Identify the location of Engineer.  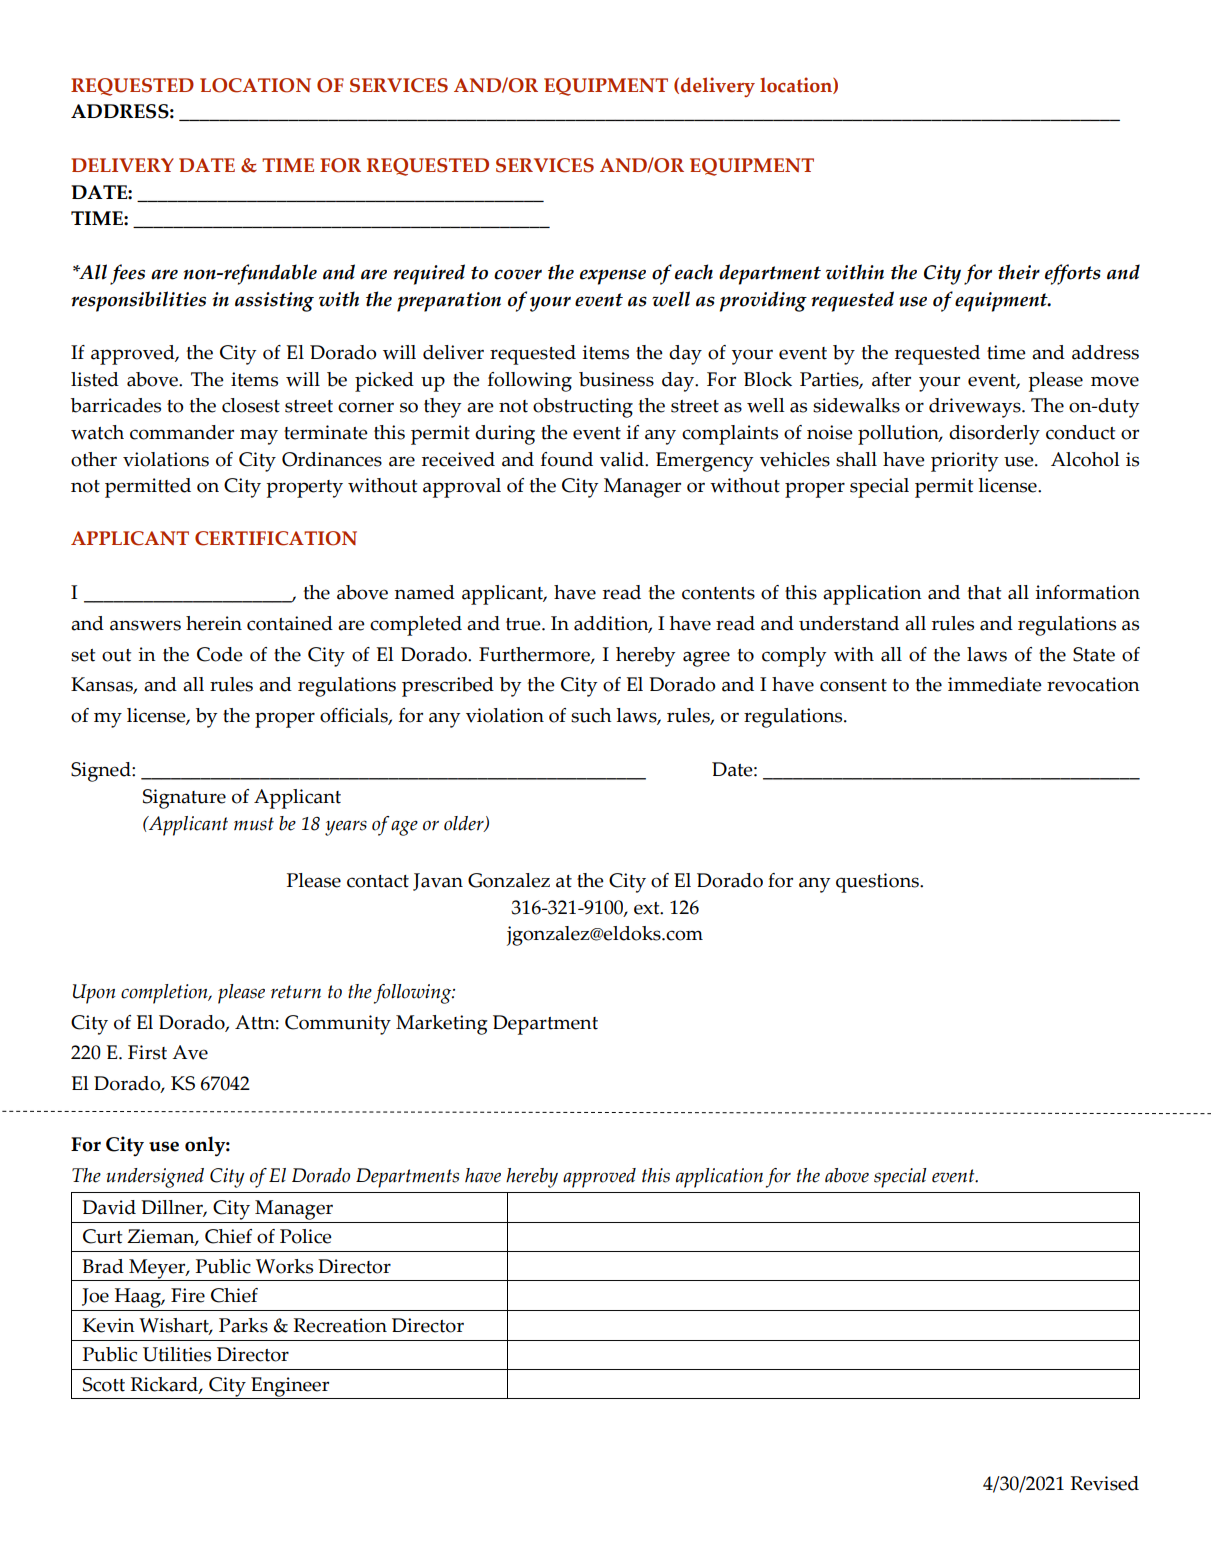
(290, 1388).
